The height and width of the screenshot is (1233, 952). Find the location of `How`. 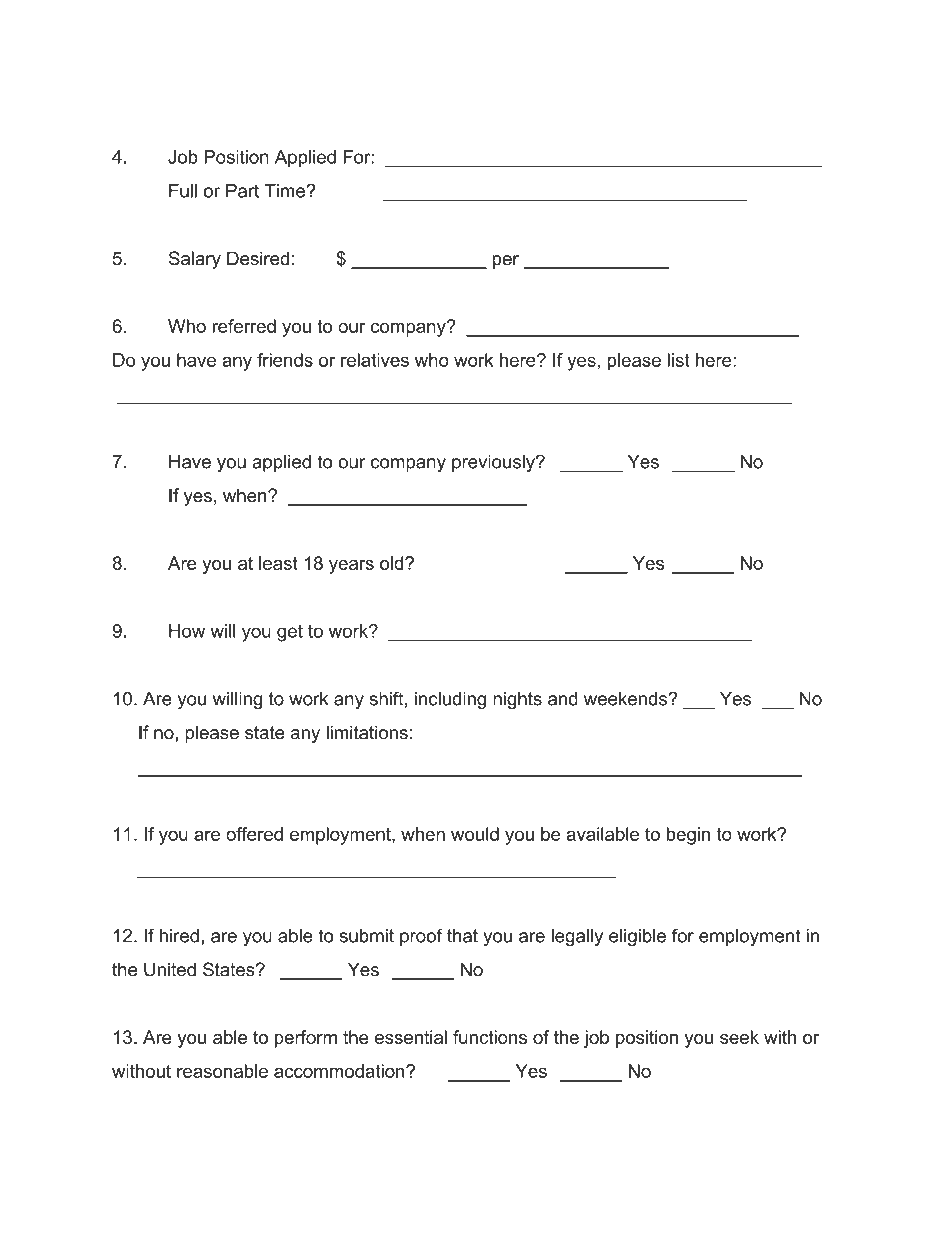

How is located at coordinates (187, 631).
